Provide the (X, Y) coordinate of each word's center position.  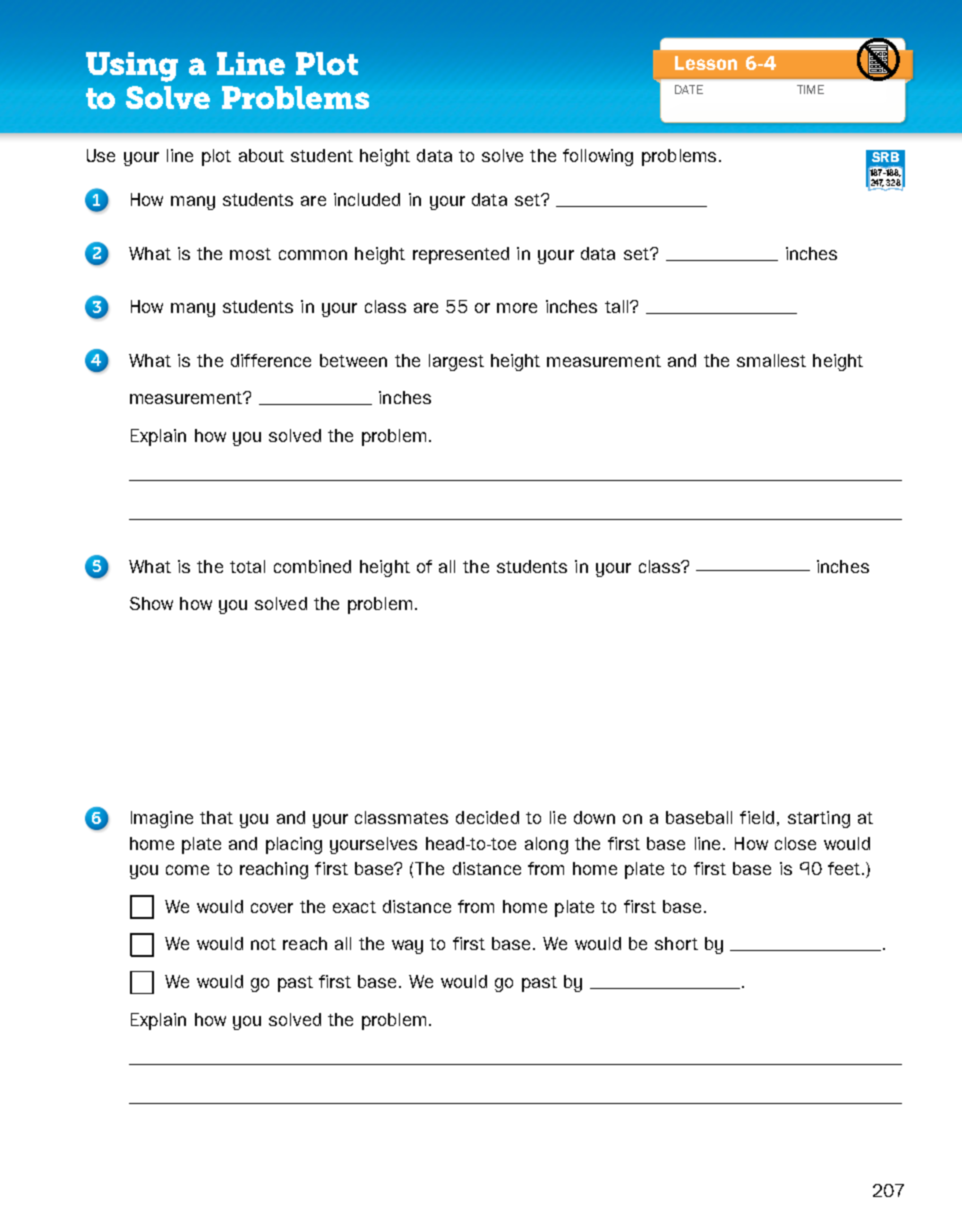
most (250, 254)
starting (819, 819)
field (757, 817)
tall (618, 306)
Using (132, 67)
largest (456, 362)
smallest (771, 360)
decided (487, 817)
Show (151, 603)
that (216, 817)
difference (271, 360)
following (598, 157)
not (263, 944)
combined (312, 566)
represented (461, 255)
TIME (810, 89)
